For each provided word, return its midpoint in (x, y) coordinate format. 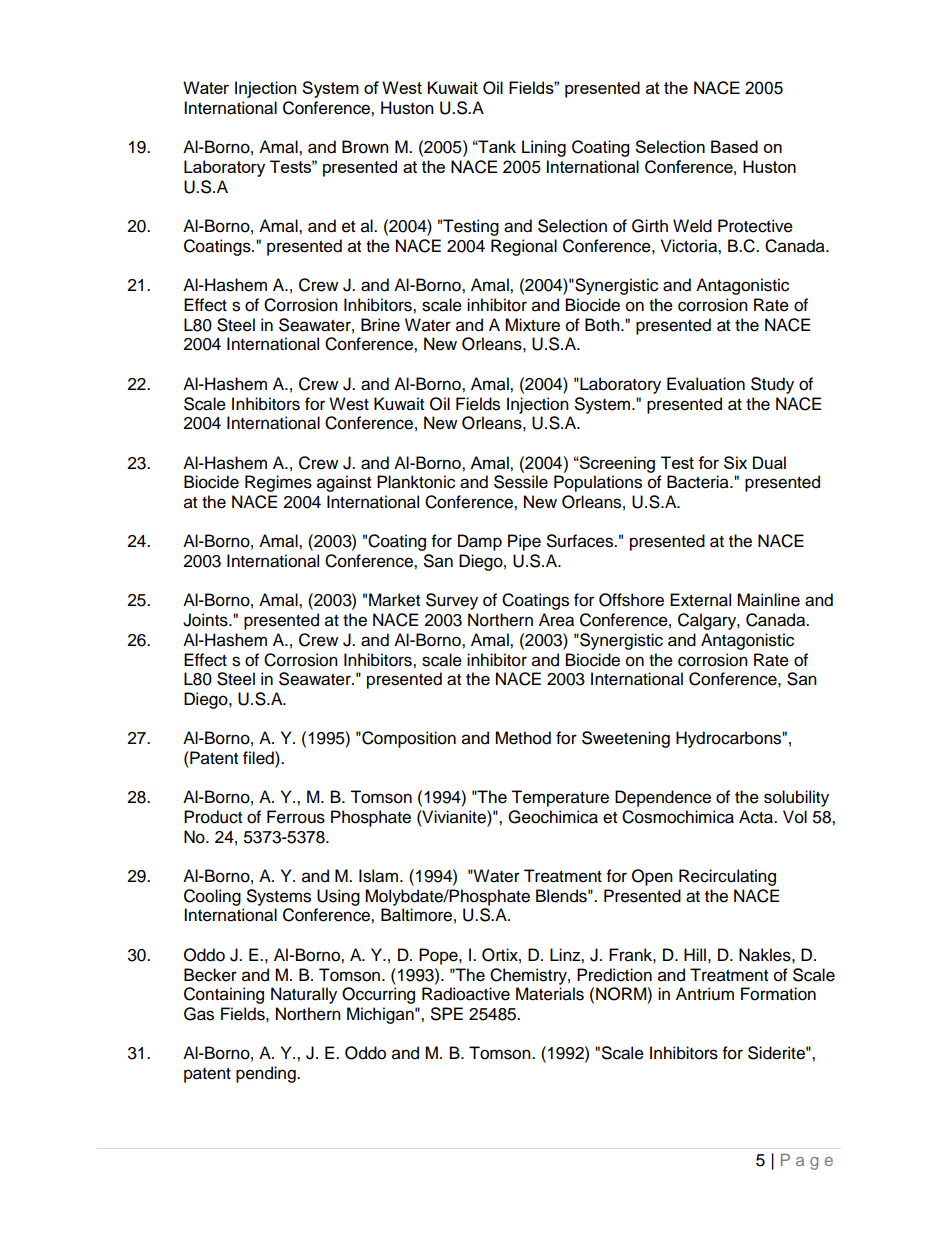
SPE (447, 1014)
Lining (544, 148)
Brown (365, 147)
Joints (206, 620)
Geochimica (553, 817)
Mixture (532, 325)
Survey (452, 601)
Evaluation (706, 384)
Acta (757, 817)
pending (267, 1074)
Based (734, 146)
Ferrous (296, 817)
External (700, 600)
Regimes (278, 483)
